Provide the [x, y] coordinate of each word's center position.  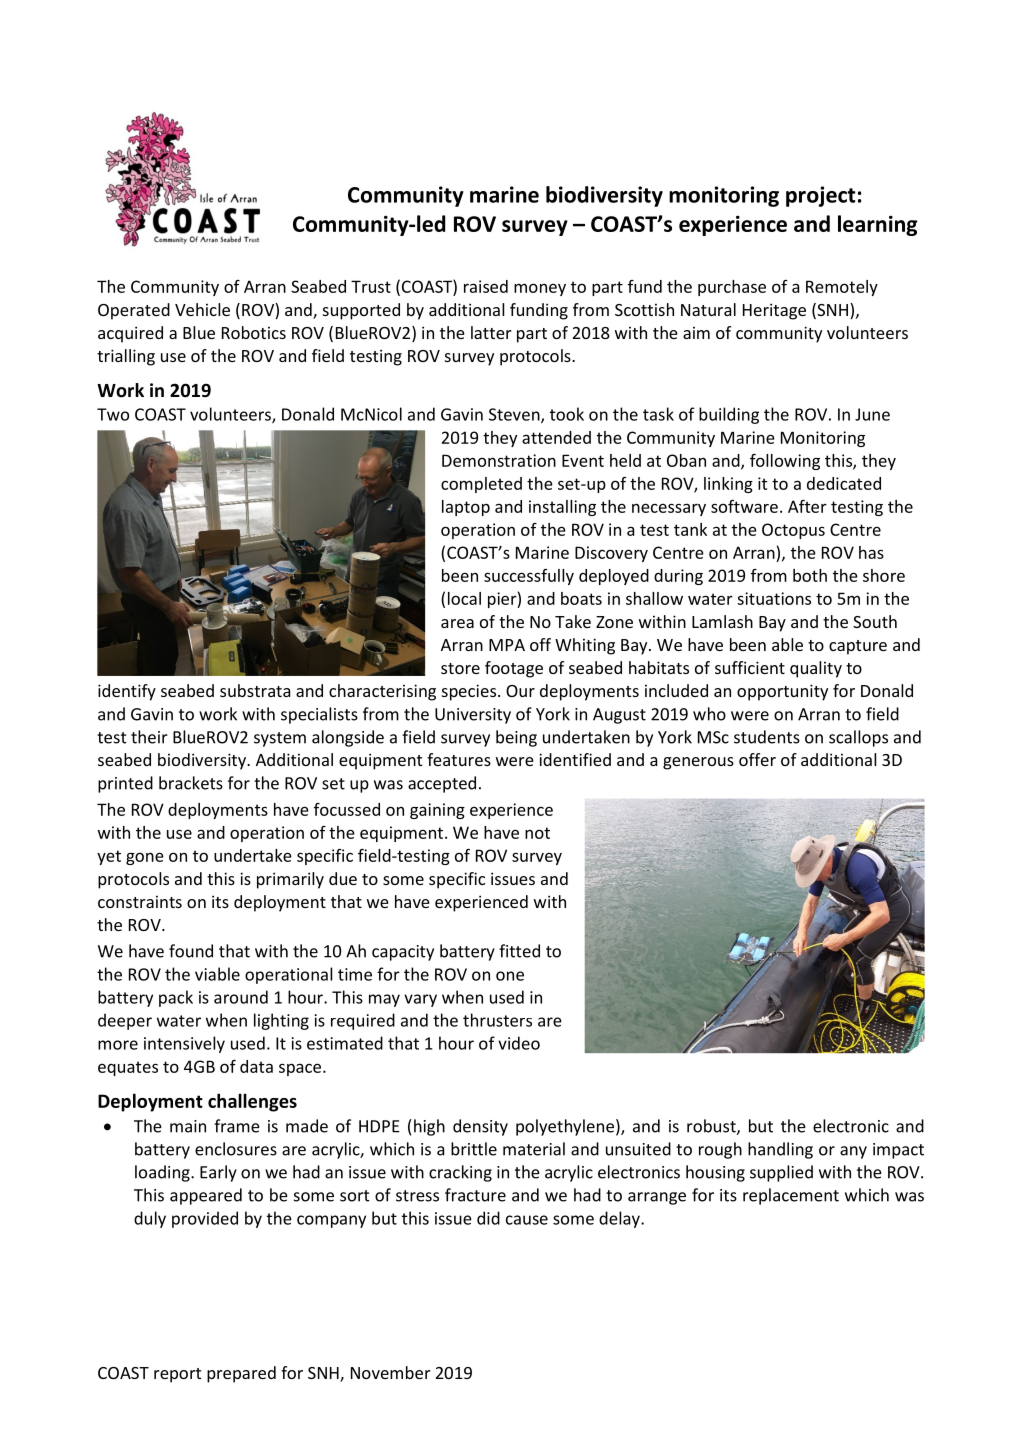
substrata [255, 690]
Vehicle [202, 309]
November [391, 1372]
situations [774, 598]
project [820, 196]
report [177, 1375]
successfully [529, 577]
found [191, 951]
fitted [519, 951]
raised [486, 286]
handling [780, 1150]
